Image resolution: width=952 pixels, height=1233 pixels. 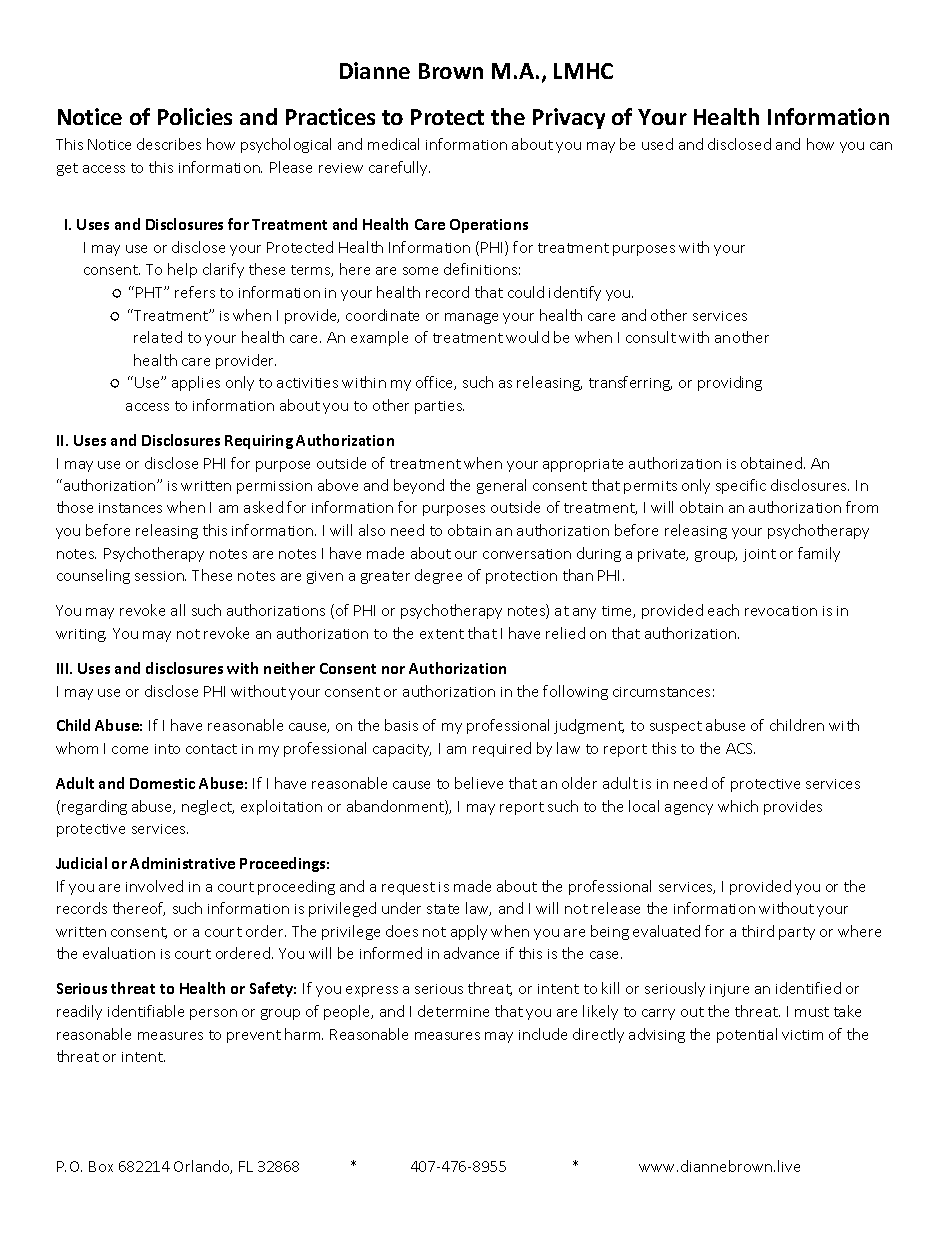 What do you see at coordinates (569, 118) in the document?
I see `Privacy` at bounding box center [569, 118].
